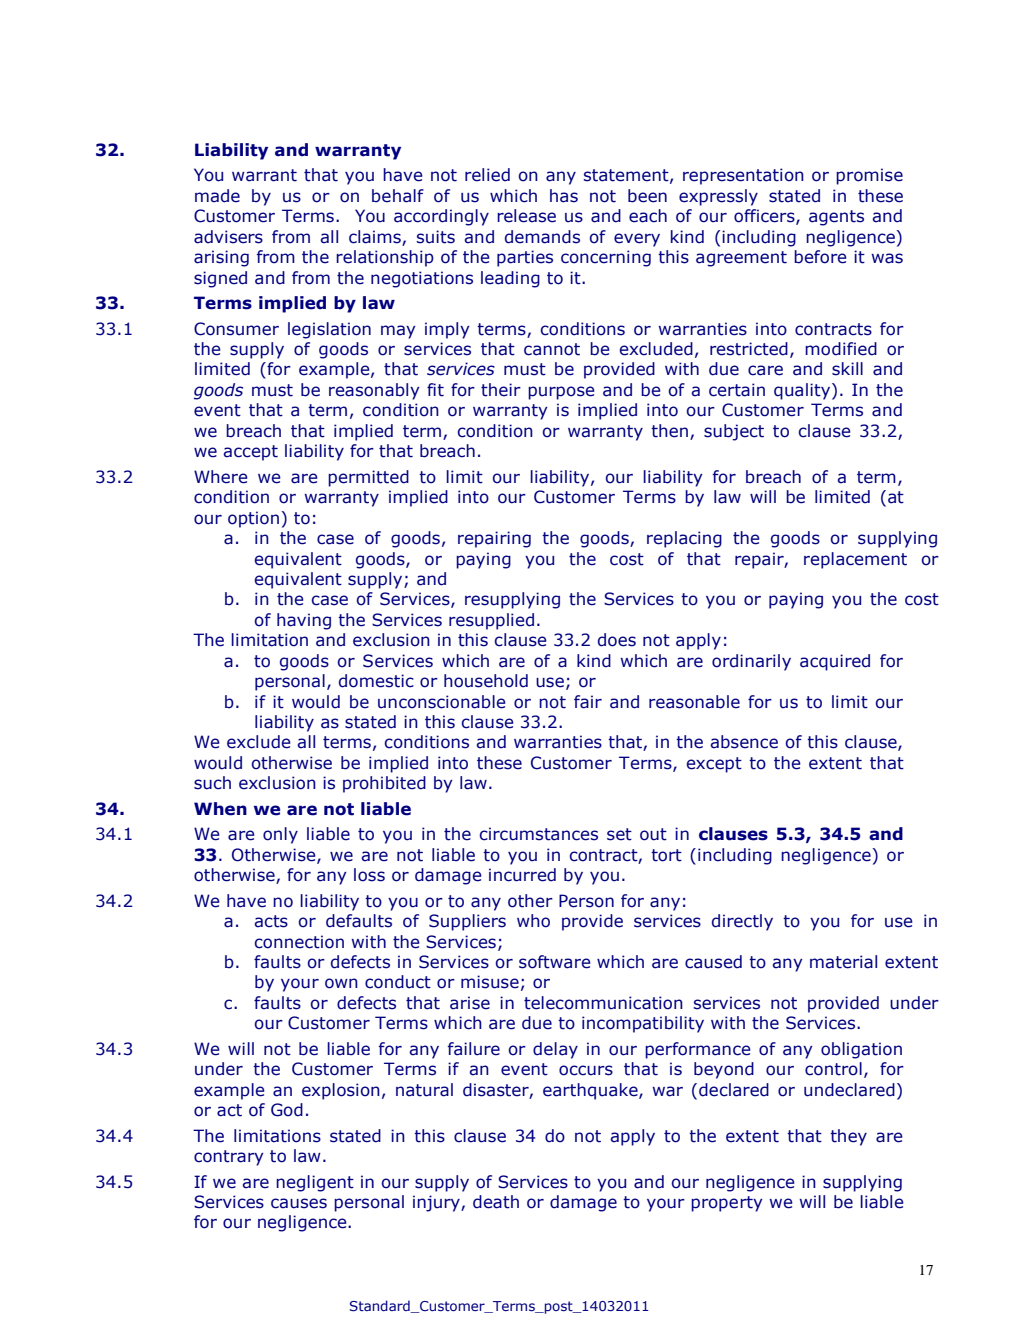 This image has width=1029, height=1332. What do you see at coordinates (228, 237) in the image?
I see `advisers` at bounding box center [228, 237].
